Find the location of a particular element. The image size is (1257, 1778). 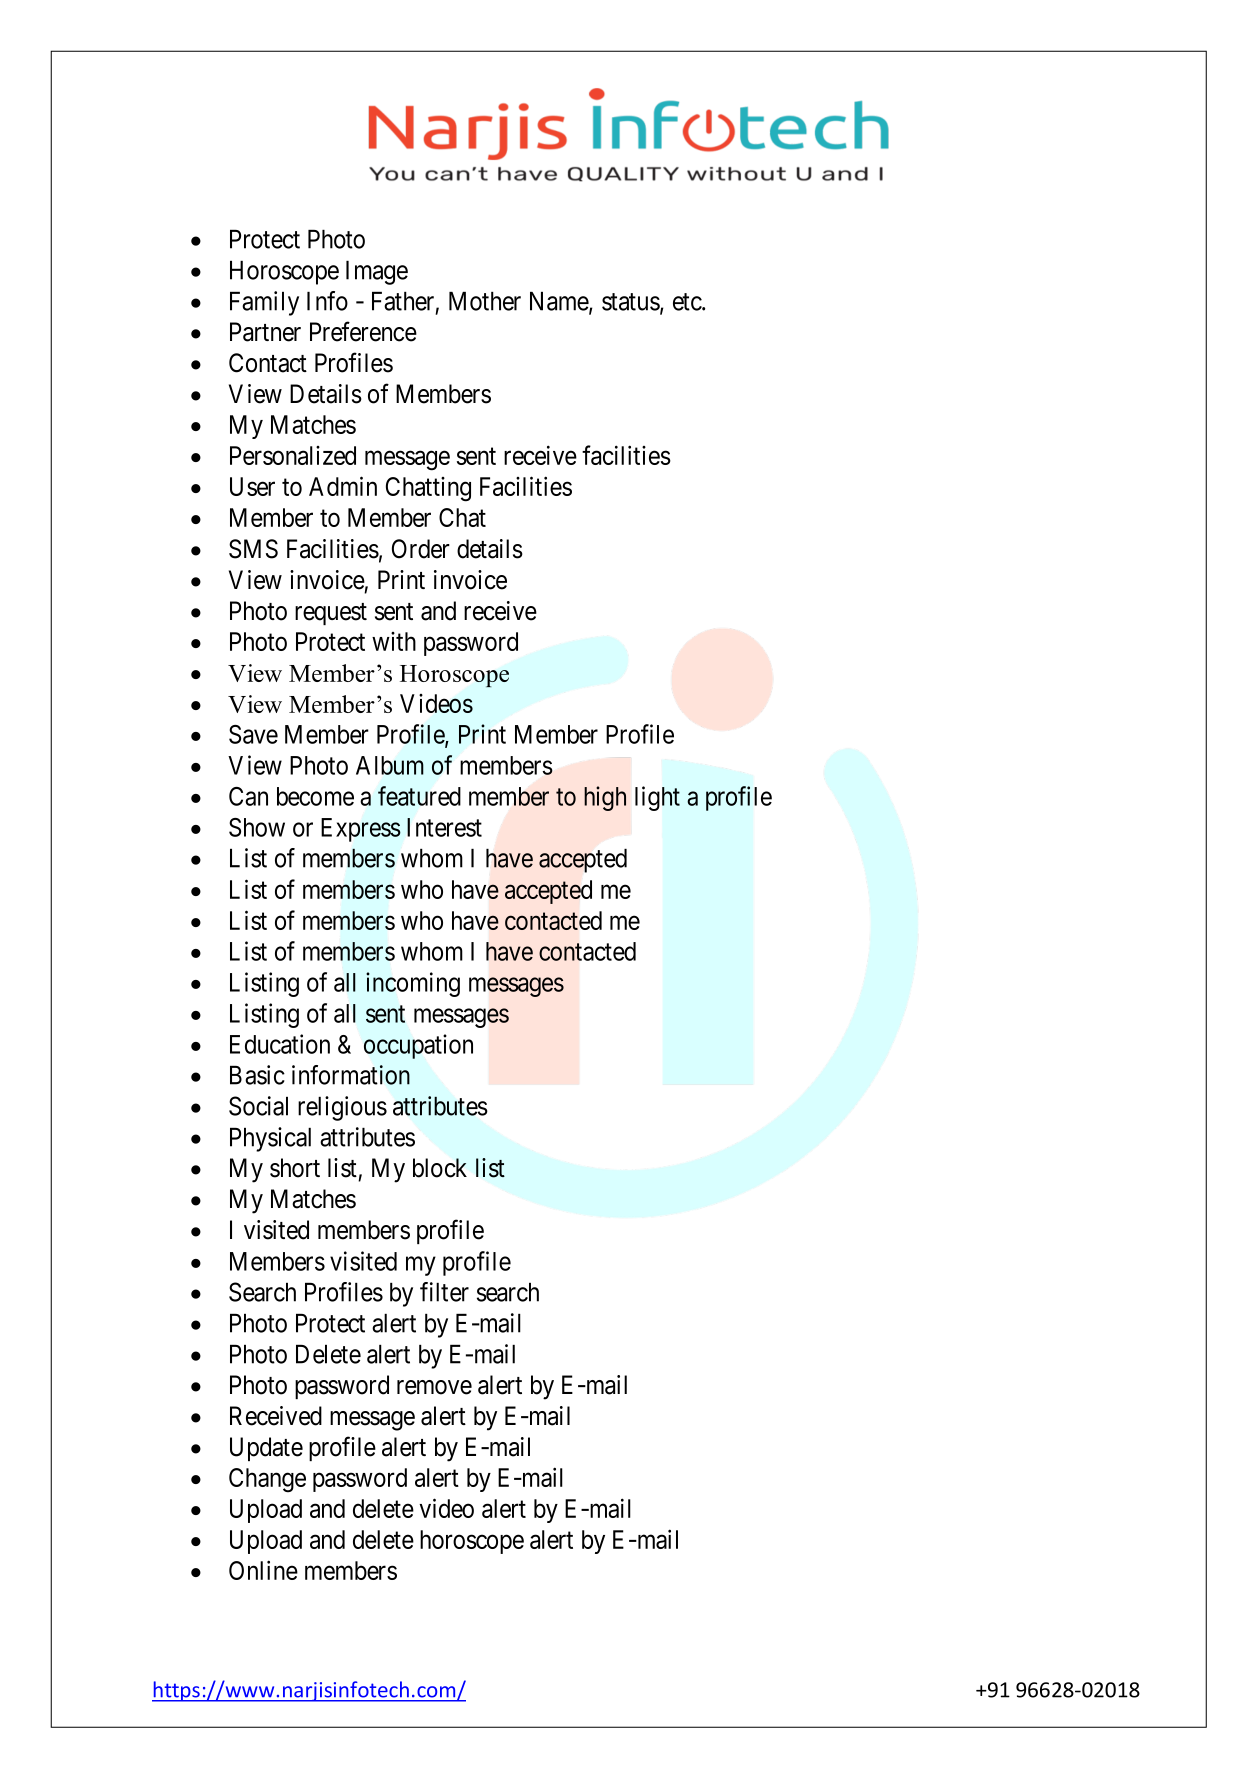

light is located at coordinates (657, 798).
